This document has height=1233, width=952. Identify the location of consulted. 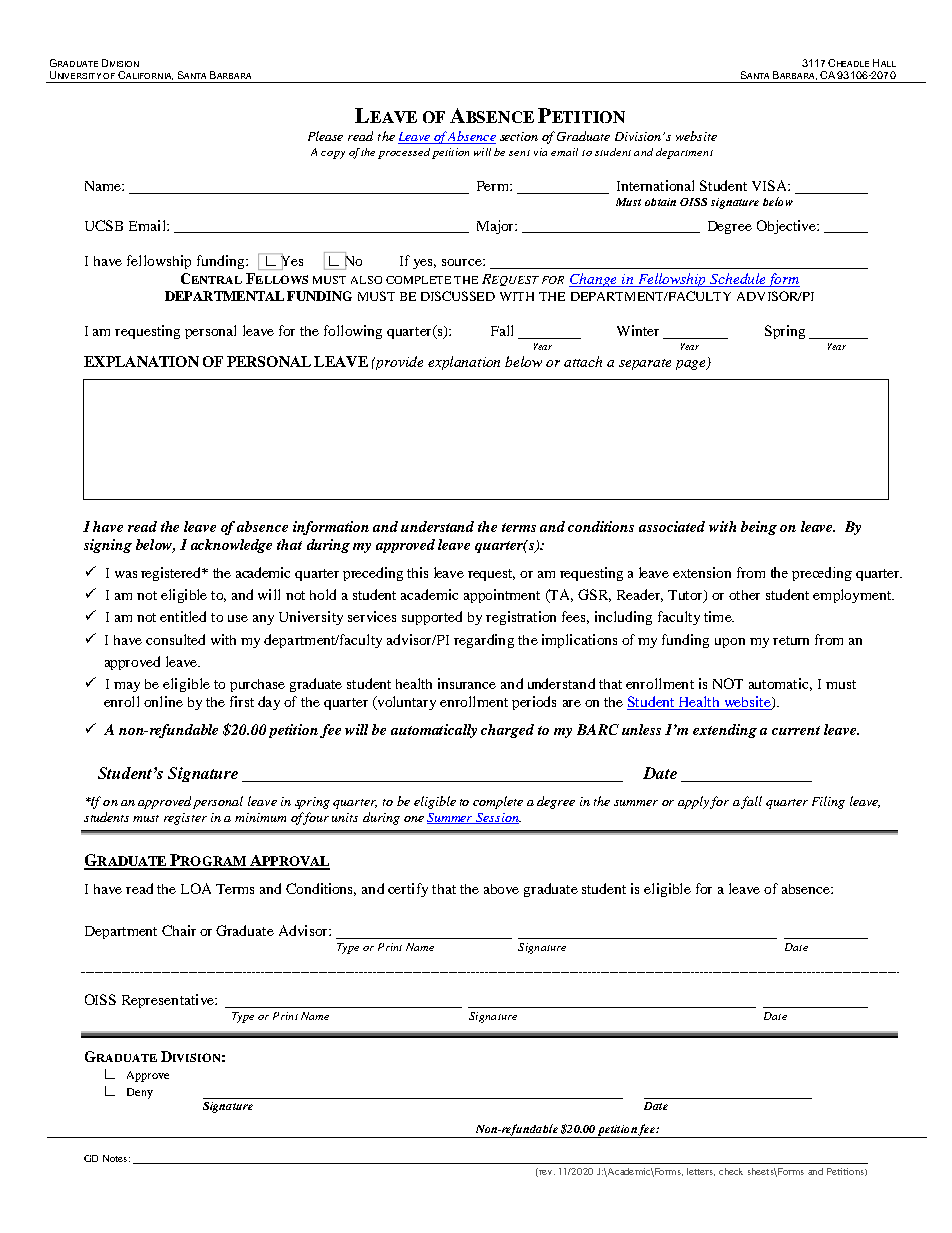
(175, 639).
